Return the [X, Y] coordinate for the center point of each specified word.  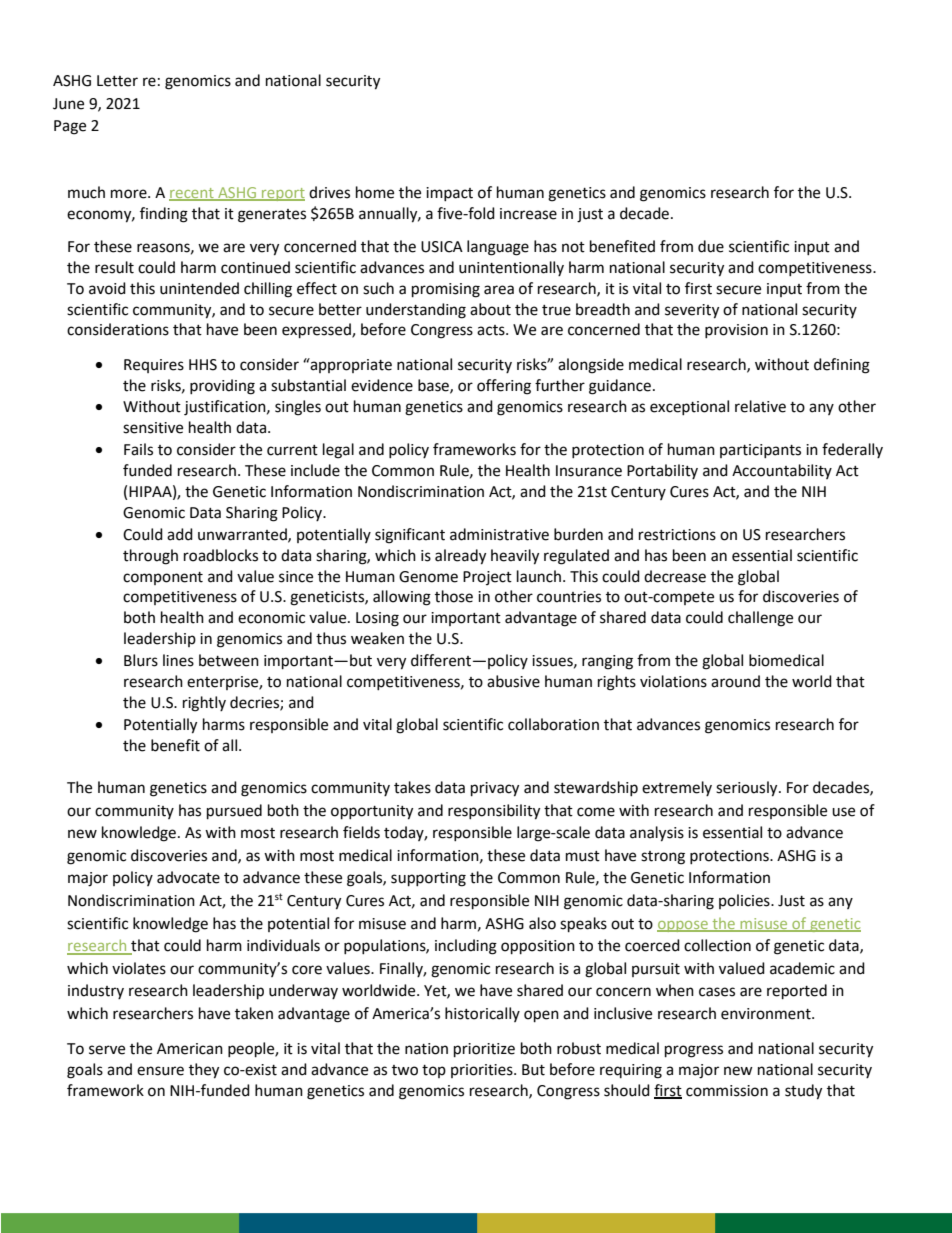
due [711, 246]
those [454, 596]
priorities [483, 1071]
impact [449, 194]
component [163, 578]
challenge [760, 619]
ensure [160, 1071]
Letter [117, 81]
